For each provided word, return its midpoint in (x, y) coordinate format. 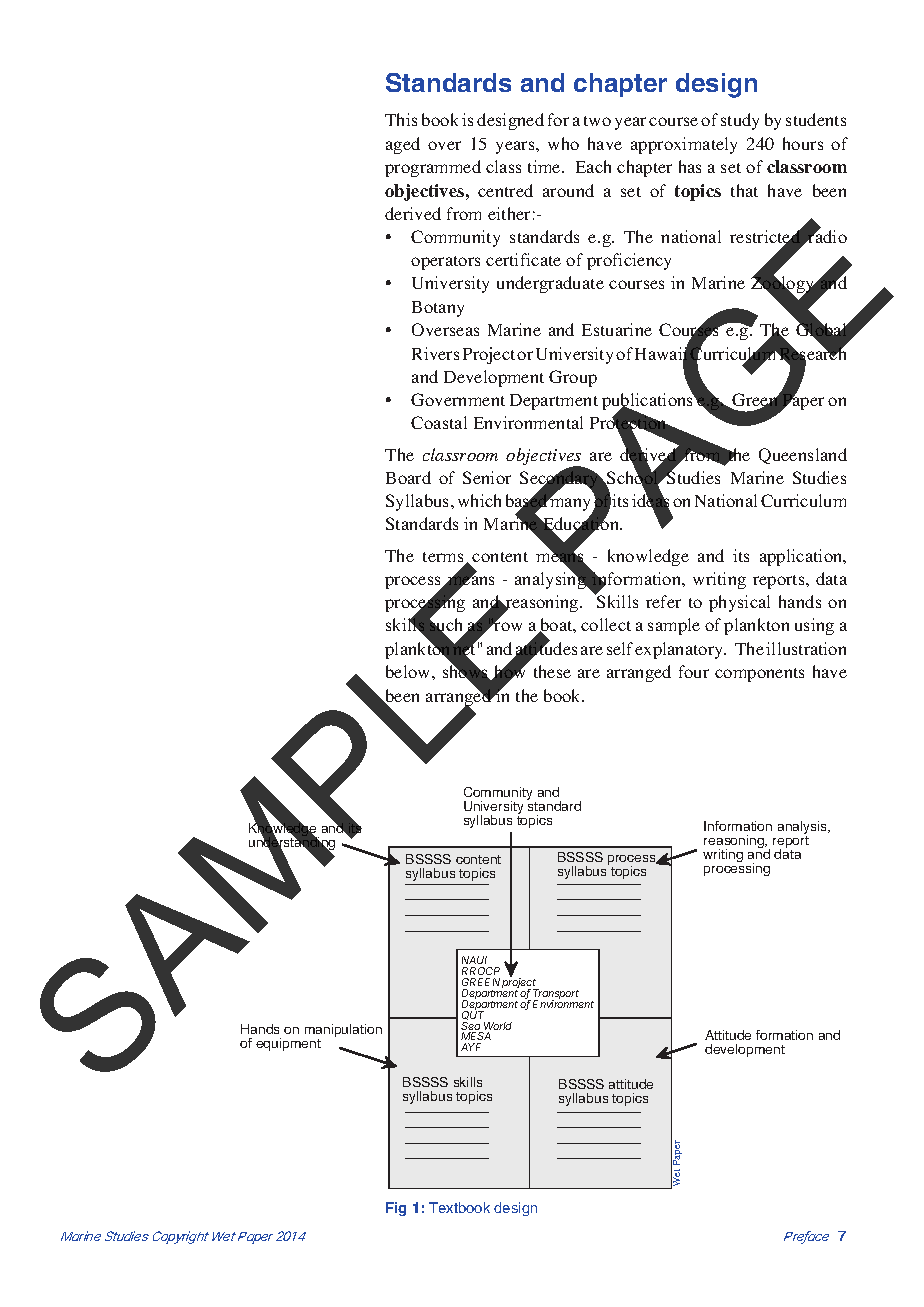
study (740, 121)
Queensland (803, 456)
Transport (556, 995)
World (498, 1027)
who (563, 143)
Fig (396, 1209)
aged (403, 145)
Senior (487, 477)
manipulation (343, 1032)
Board (408, 477)
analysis (803, 829)
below (409, 671)
